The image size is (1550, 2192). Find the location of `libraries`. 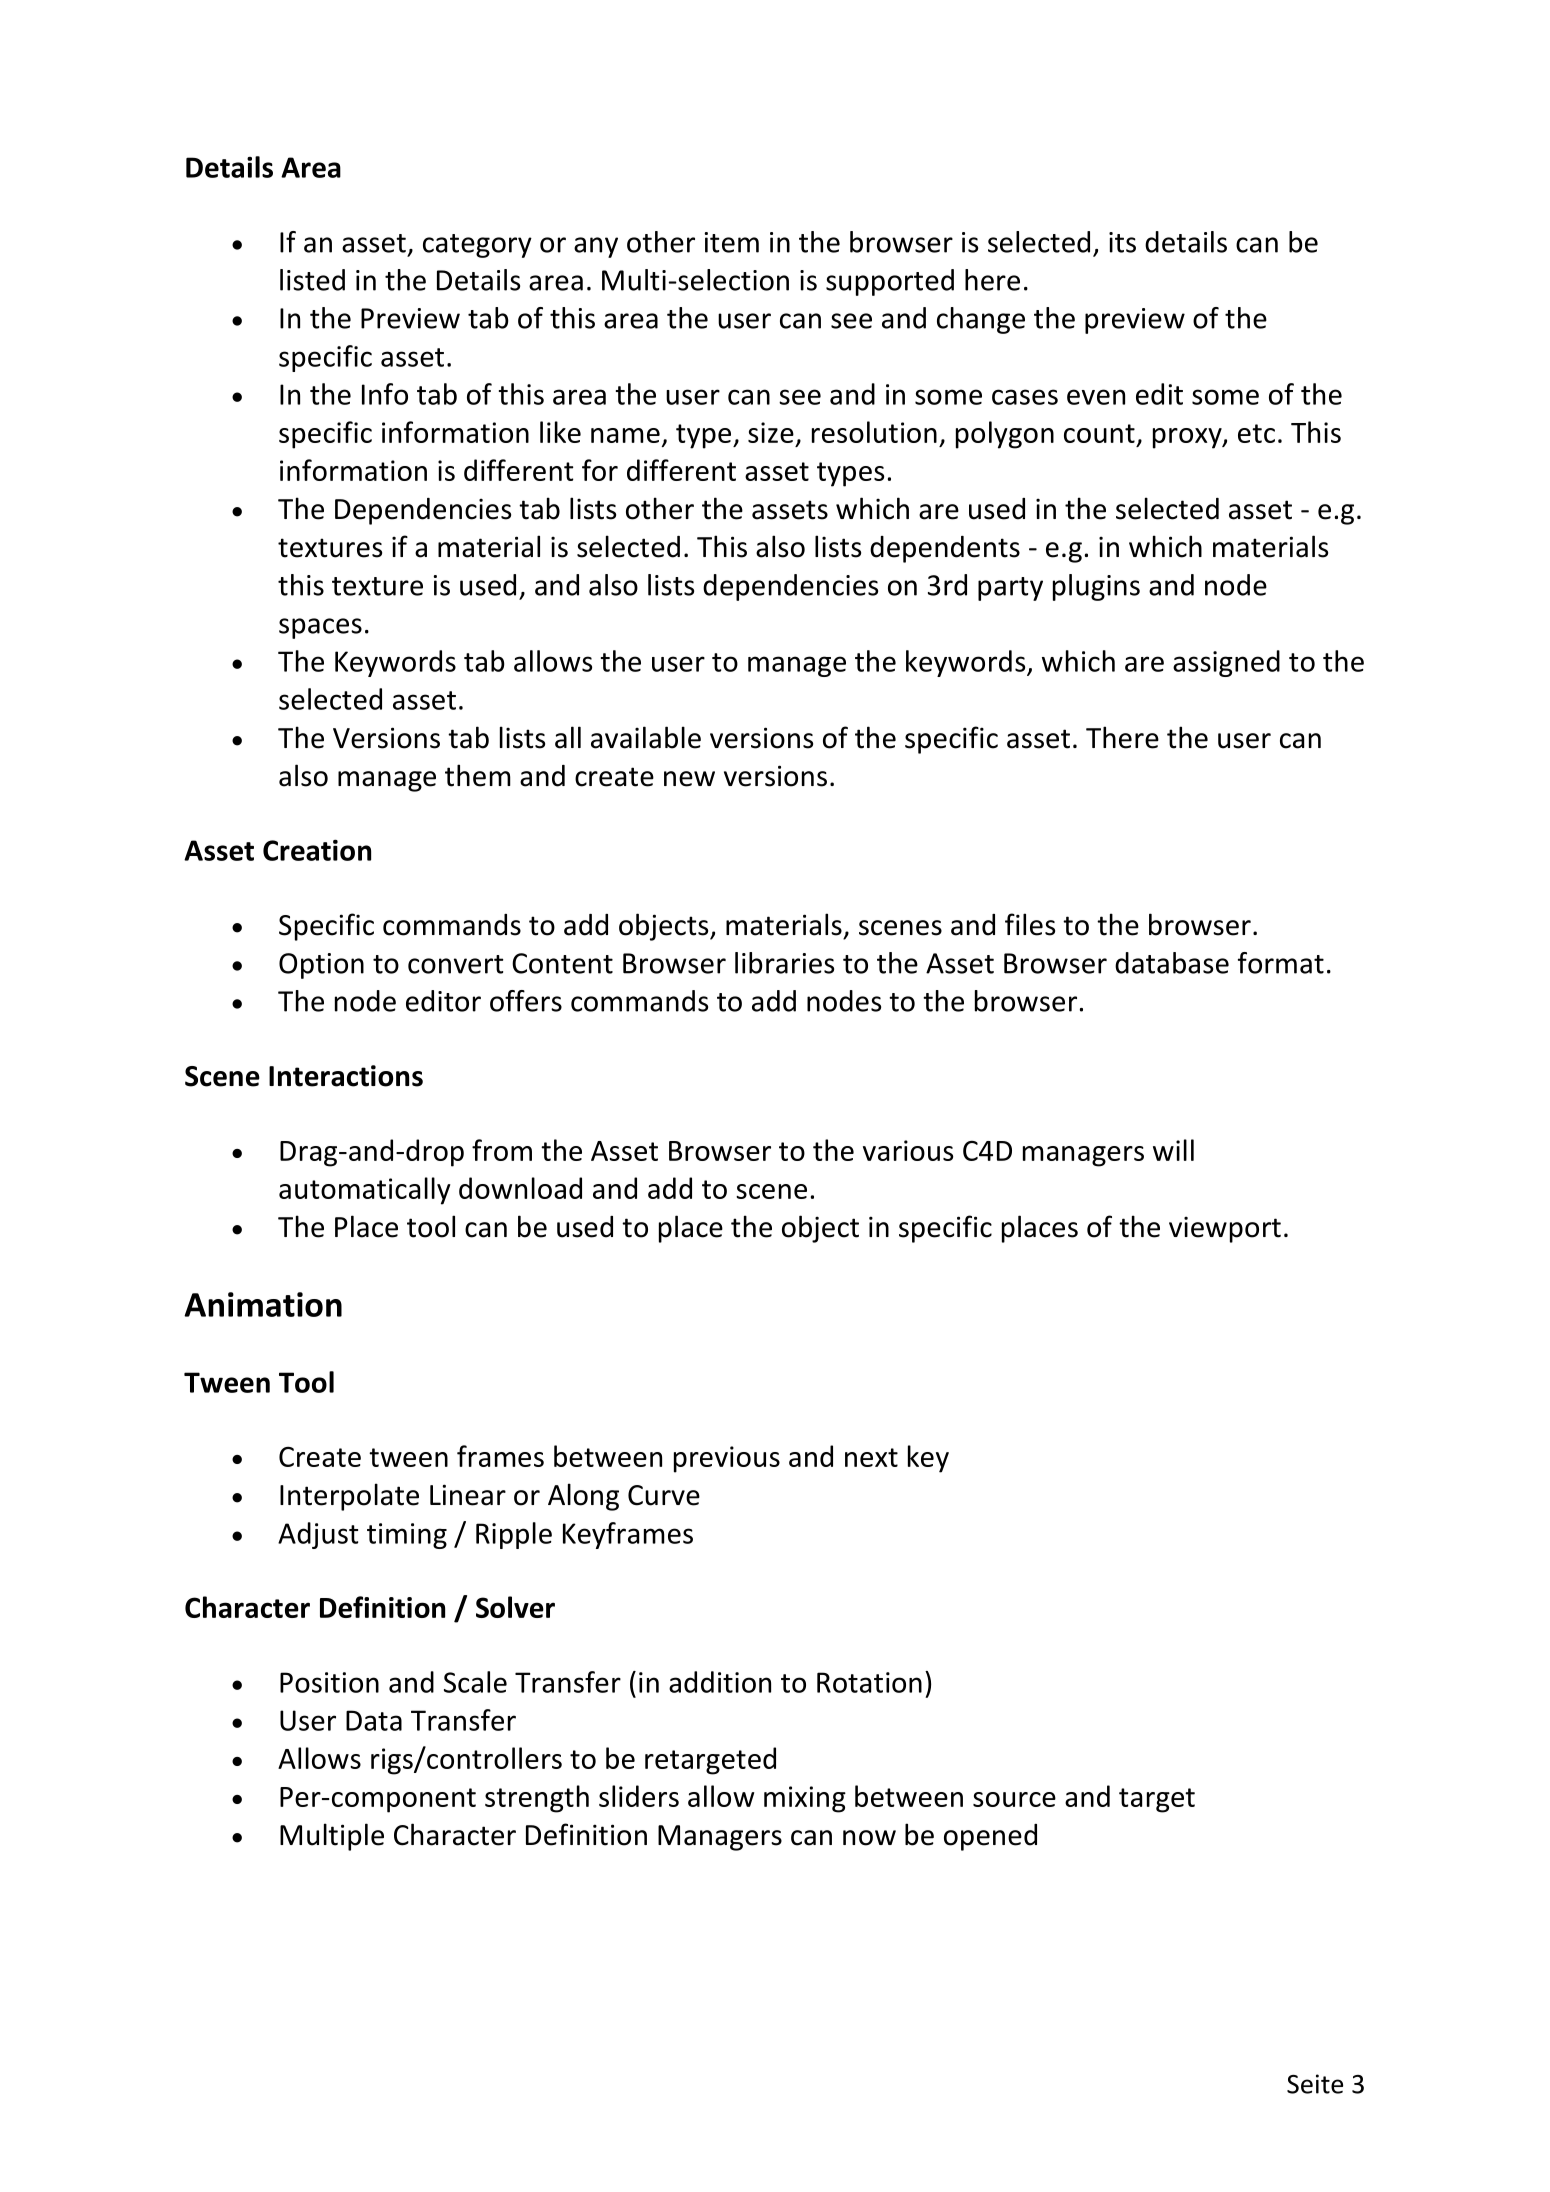

libraries is located at coordinates (784, 963).
